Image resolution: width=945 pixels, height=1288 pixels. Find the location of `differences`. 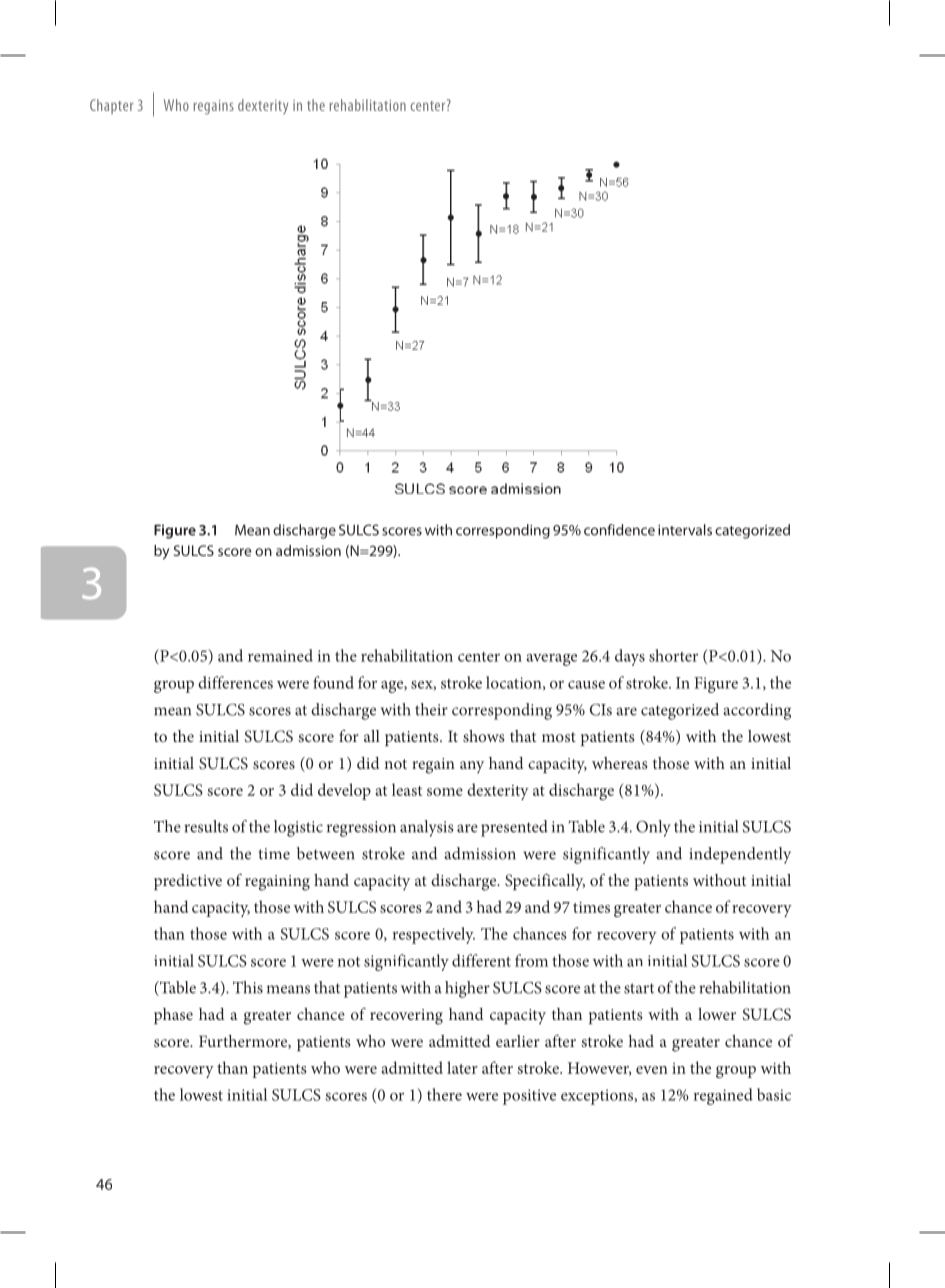

differences is located at coordinates (235, 682).
